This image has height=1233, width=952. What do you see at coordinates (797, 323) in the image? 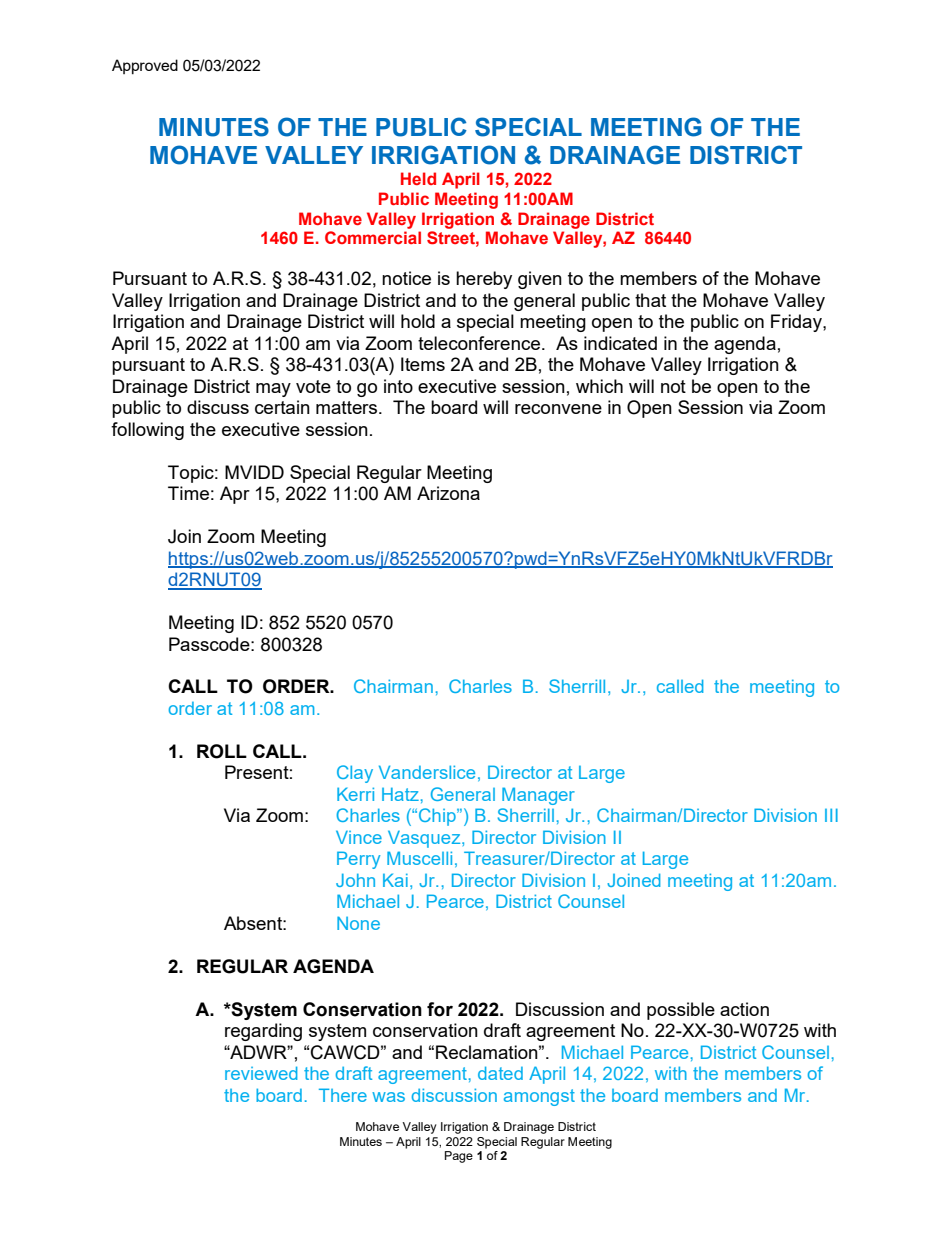
I see `Friday` at bounding box center [797, 323].
